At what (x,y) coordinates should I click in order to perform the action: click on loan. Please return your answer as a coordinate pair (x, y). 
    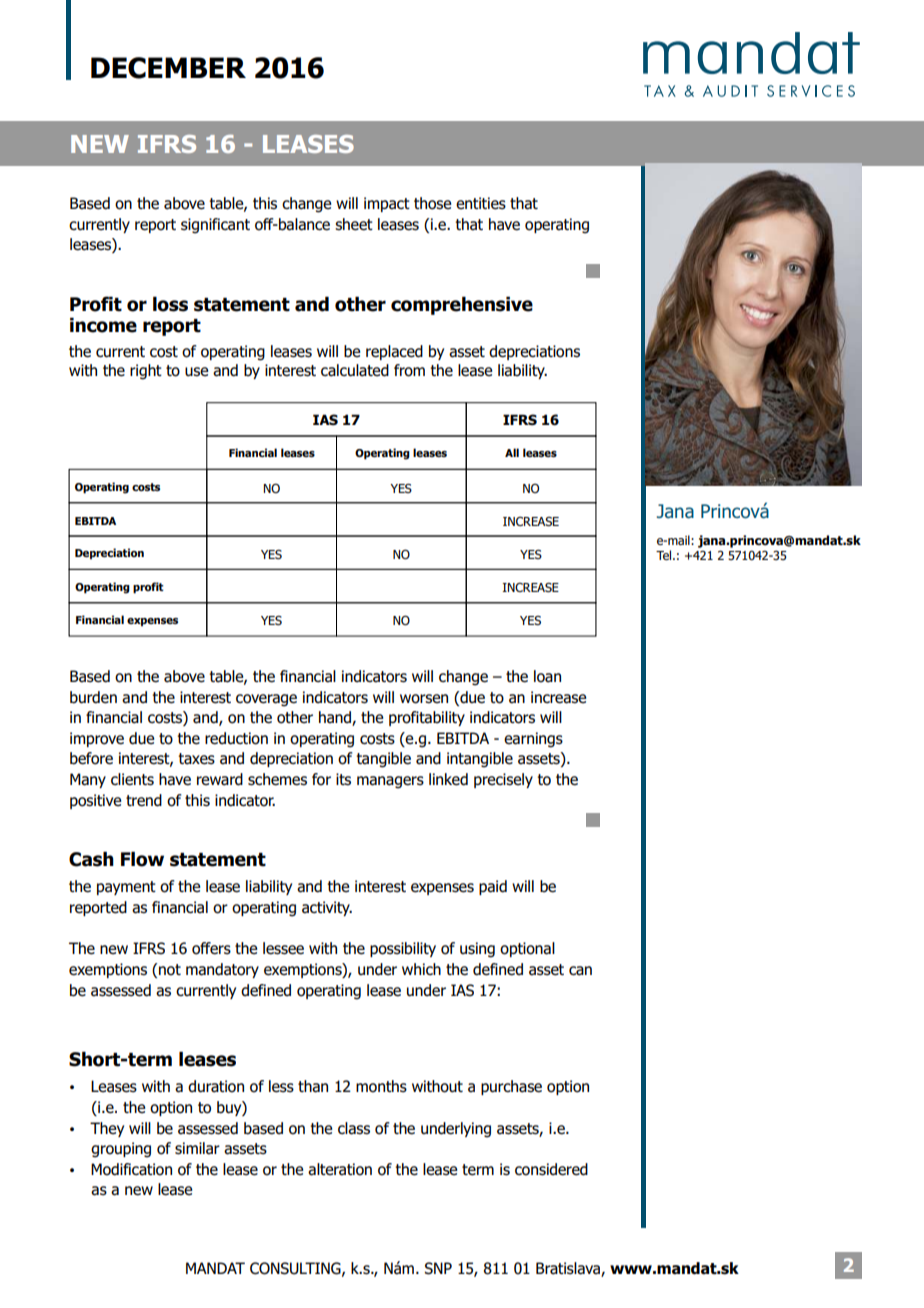
    Looking at the image, I should click on (547, 676).
